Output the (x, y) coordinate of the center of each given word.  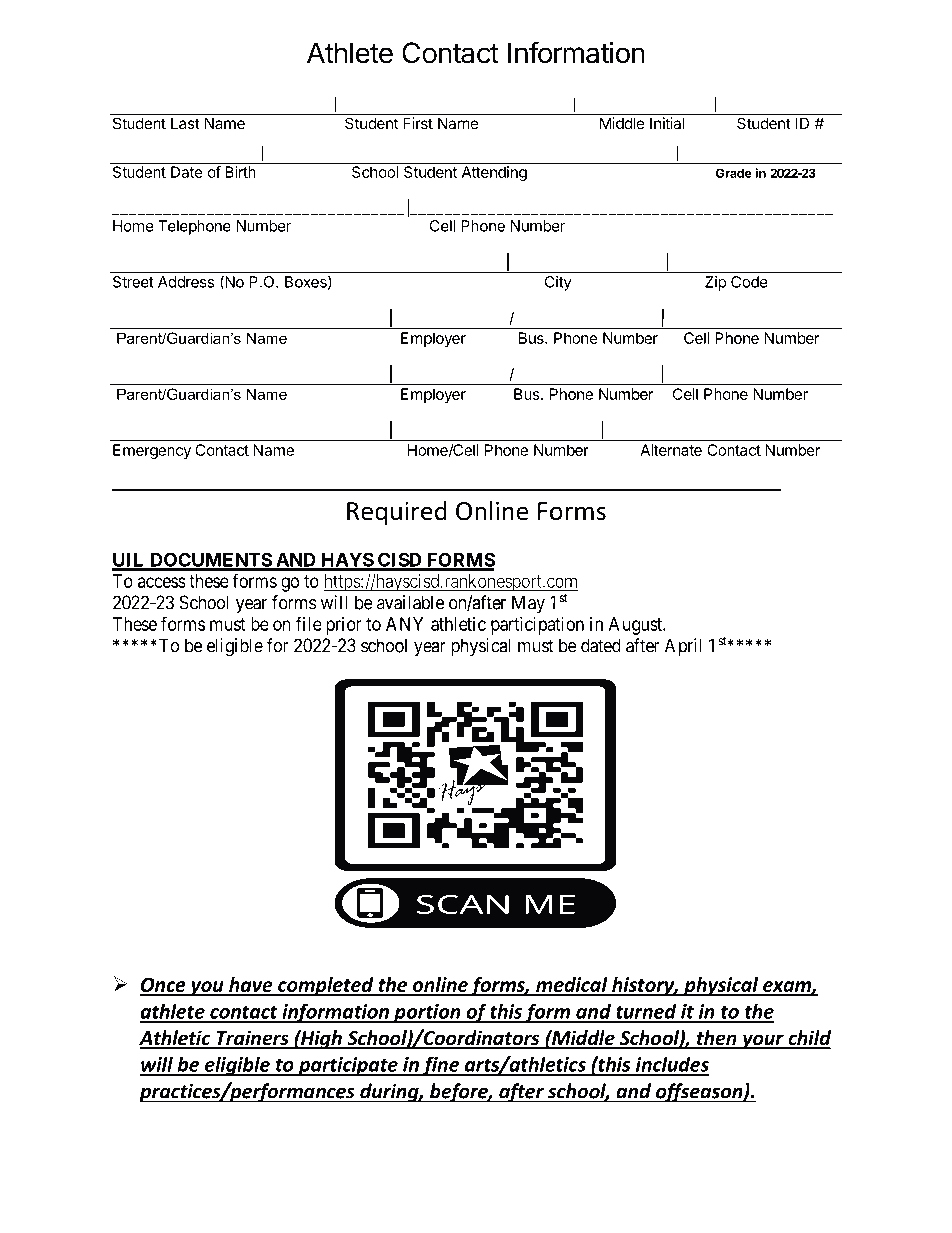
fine (441, 1066)
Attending (494, 173)
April (683, 647)
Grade (734, 173)
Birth (240, 172)
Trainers (252, 1039)
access (162, 582)
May (528, 604)
